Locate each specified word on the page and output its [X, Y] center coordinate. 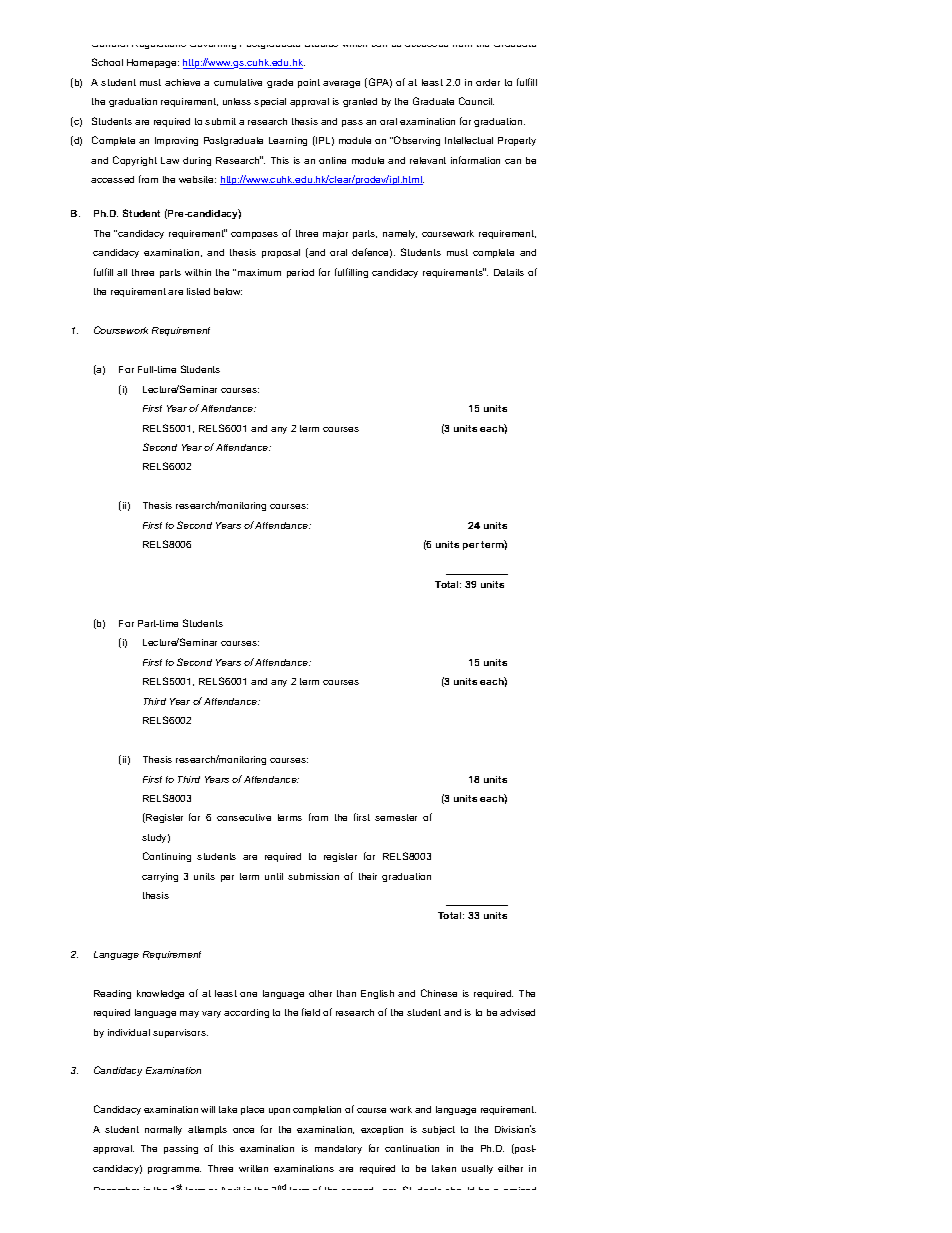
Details [509, 272]
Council [476, 101]
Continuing [167, 857]
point [309, 83]
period [300, 273]
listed [198, 291]
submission [313, 876]
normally [163, 1130]
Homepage [153, 63]
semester [396, 817]
